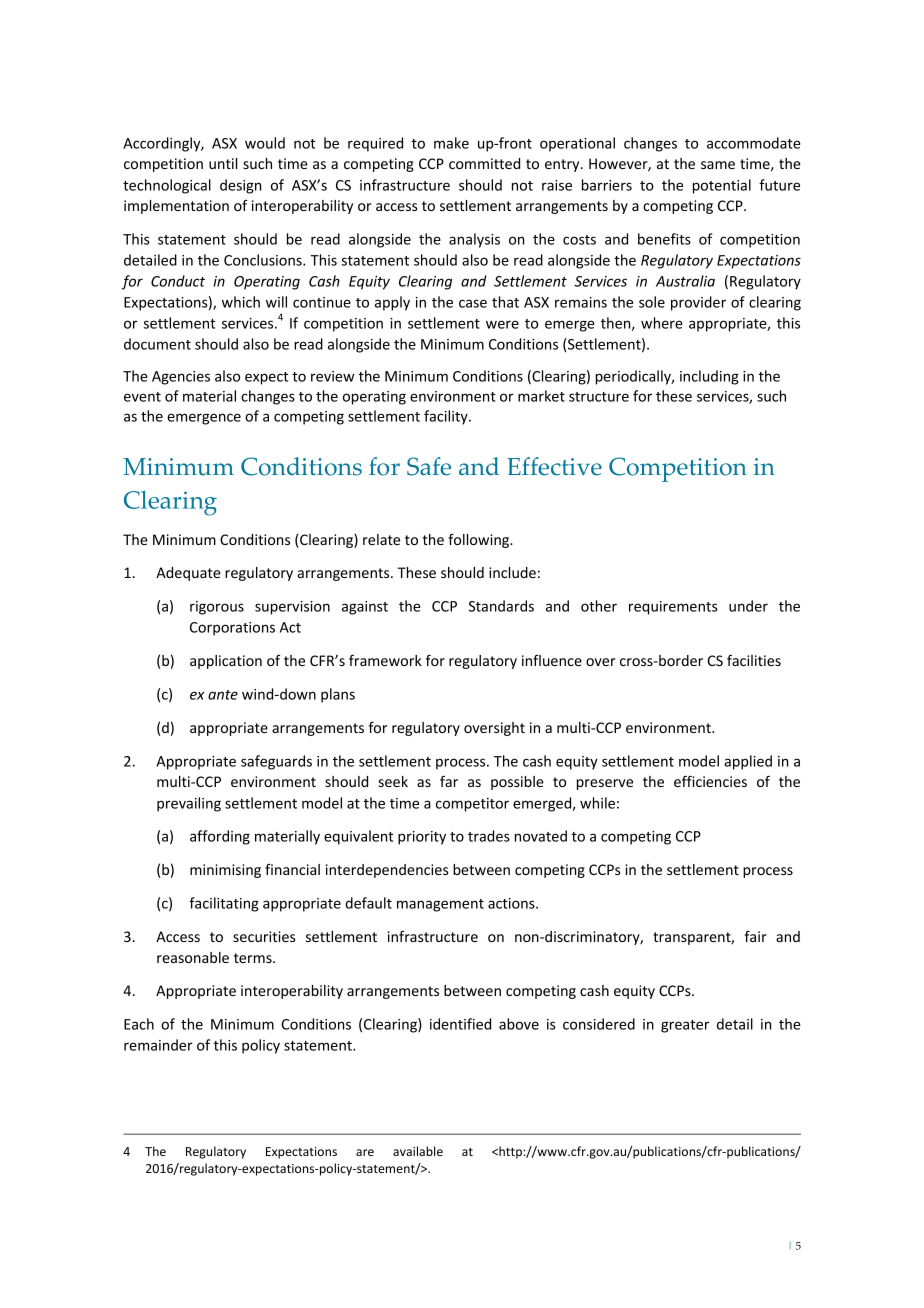 This screenshot has height=1308, width=924. Describe the element at coordinates (158, 1045) in the screenshot. I see `remainder` at that location.
